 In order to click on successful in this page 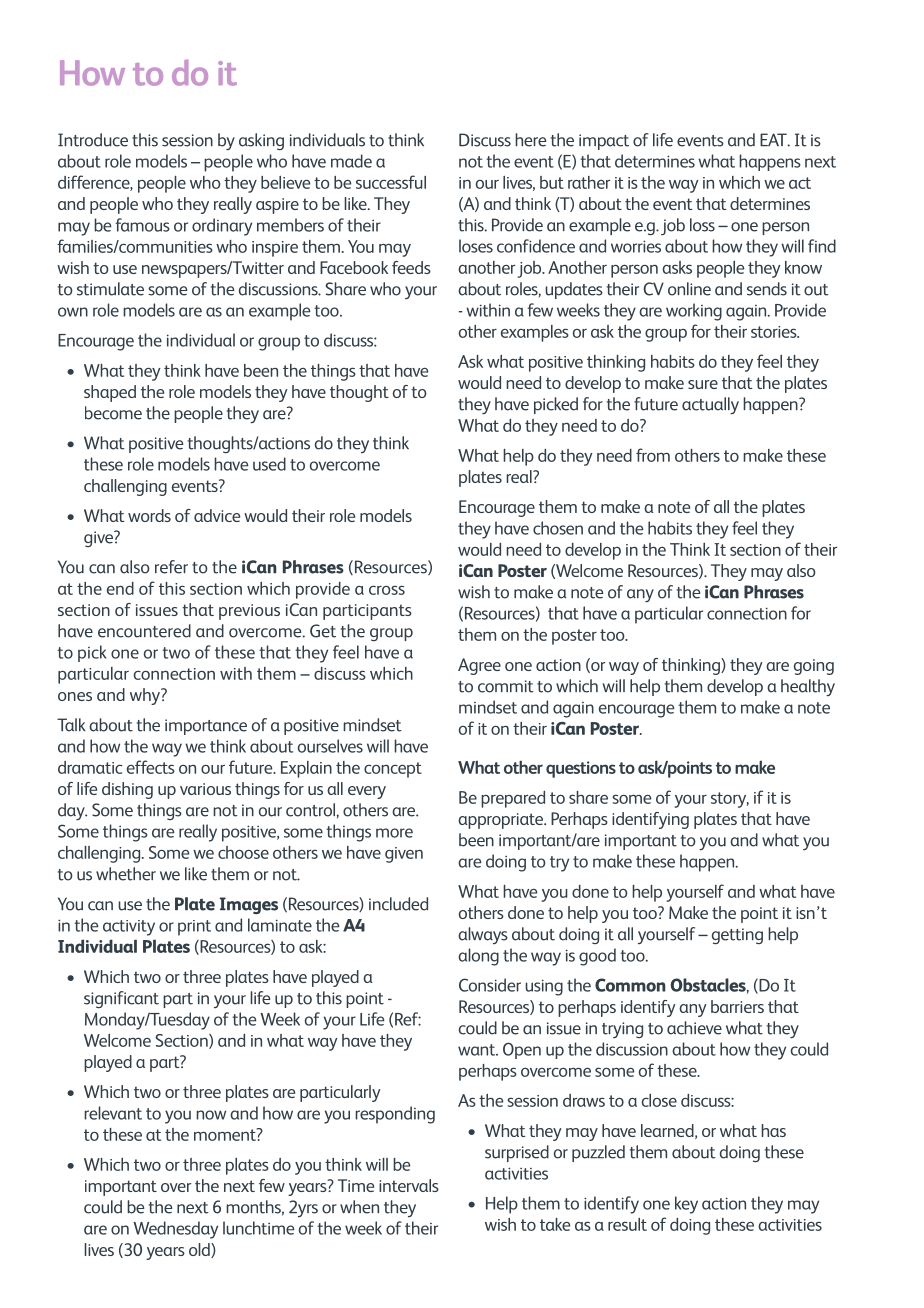, I will do `click(391, 182)`.
